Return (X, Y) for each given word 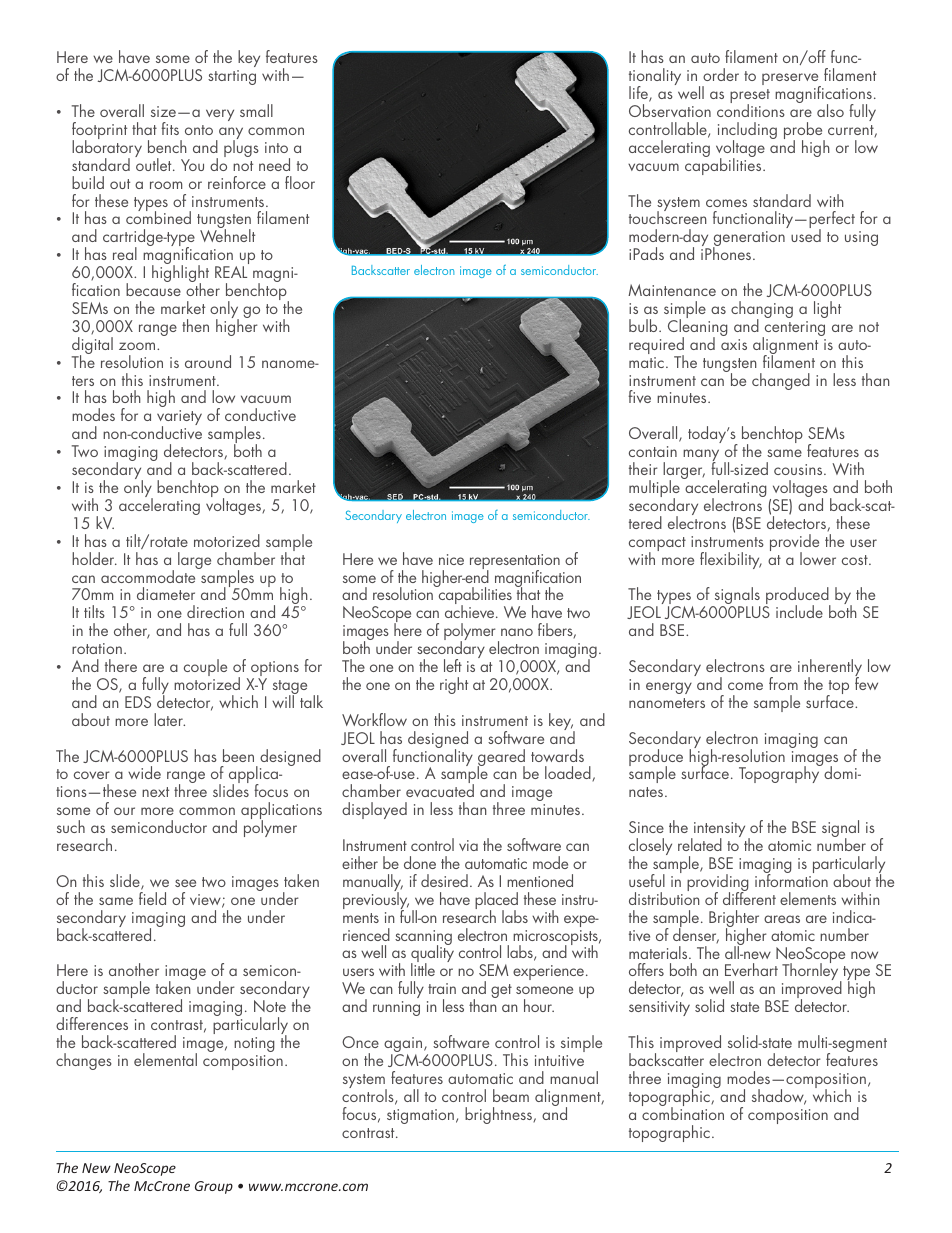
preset (750, 97)
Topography (780, 774)
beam (511, 1095)
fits (170, 128)
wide (144, 772)
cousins (799, 469)
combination (683, 1112)
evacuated (440, 790)
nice (451, 559)
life (639, 94)
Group (214, 1187)
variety (179, 419)
